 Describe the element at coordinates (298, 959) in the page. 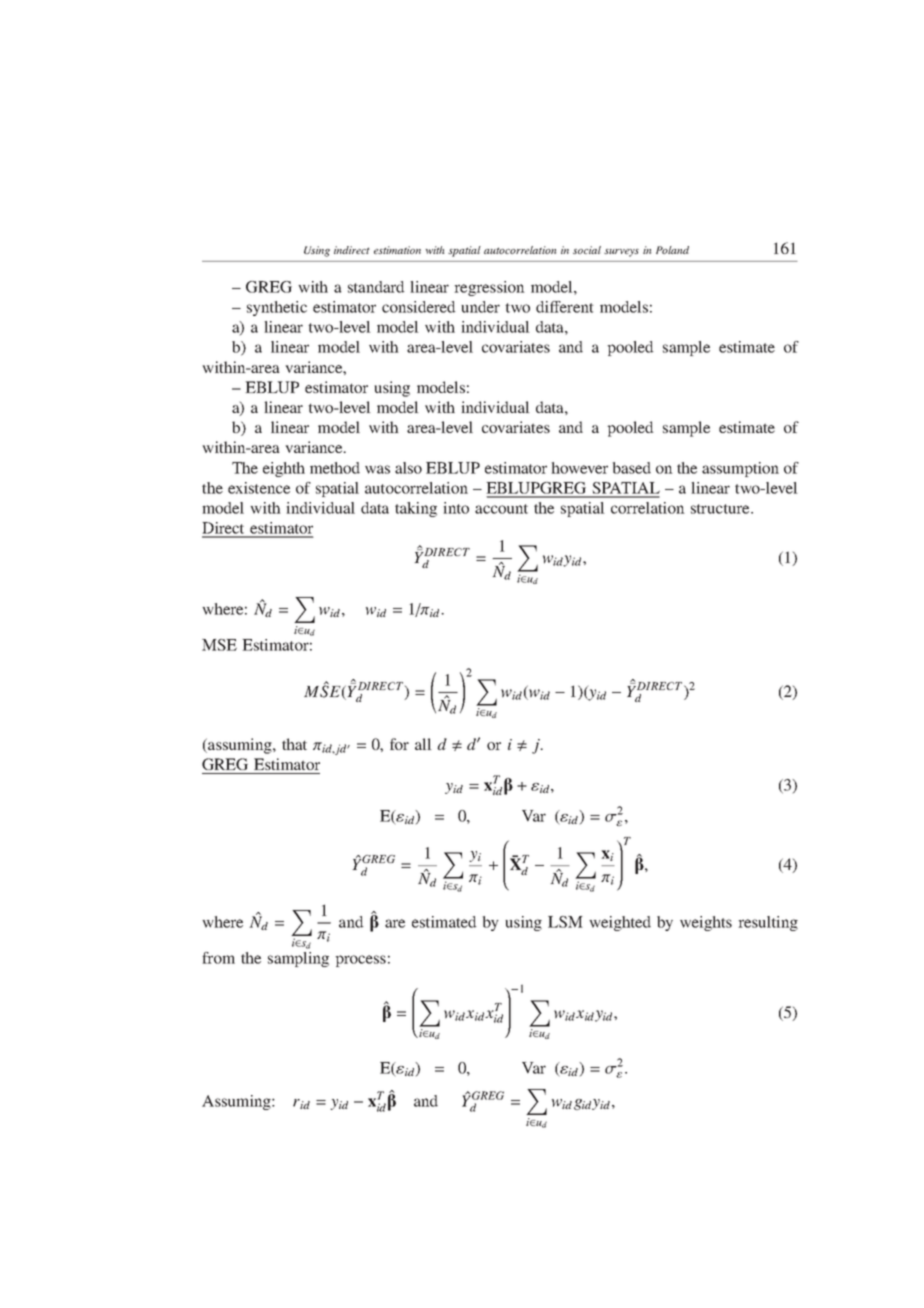

I see `sampling` at that location.
